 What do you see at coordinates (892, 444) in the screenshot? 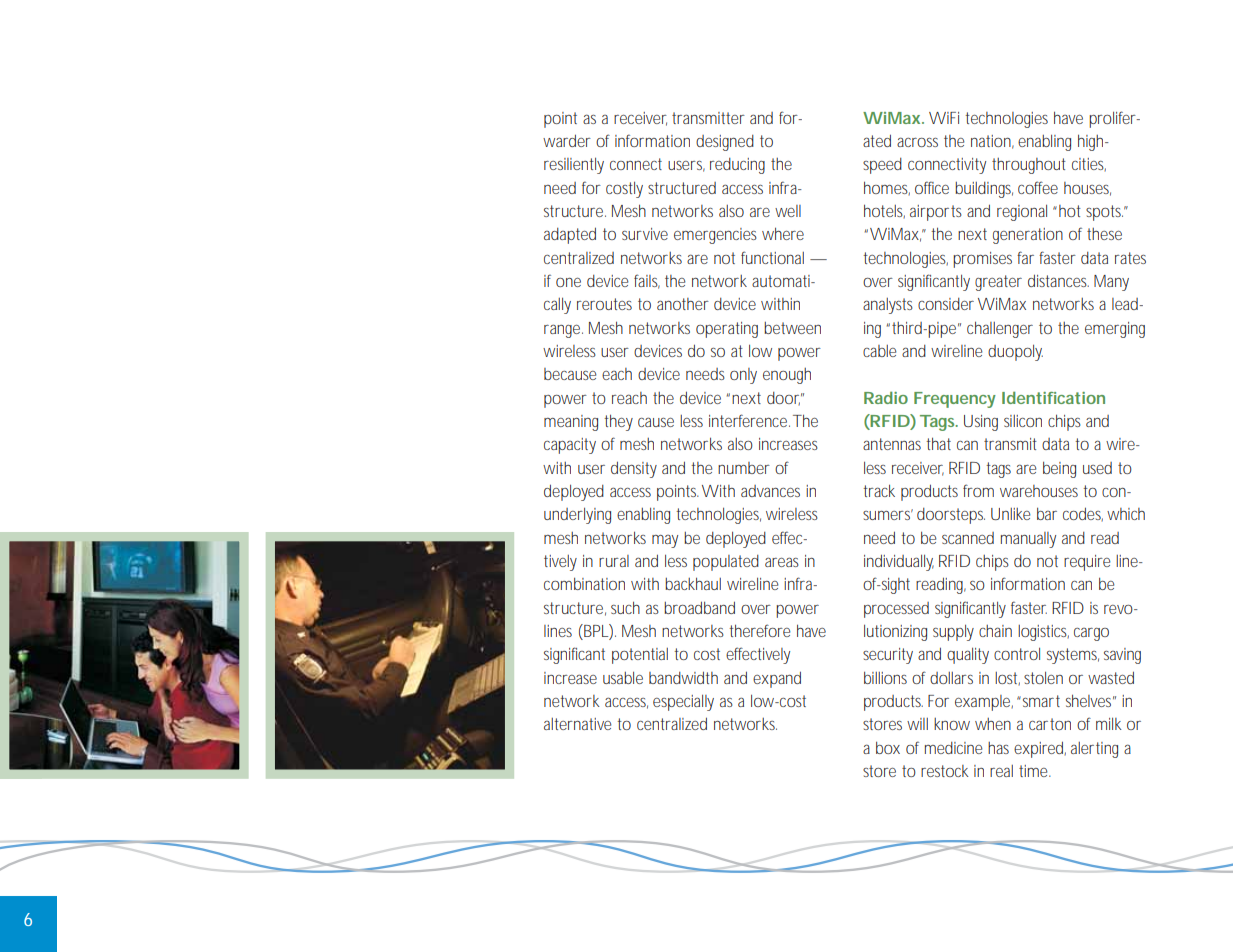
I see `antennas` at bounding box center [892, 444].
